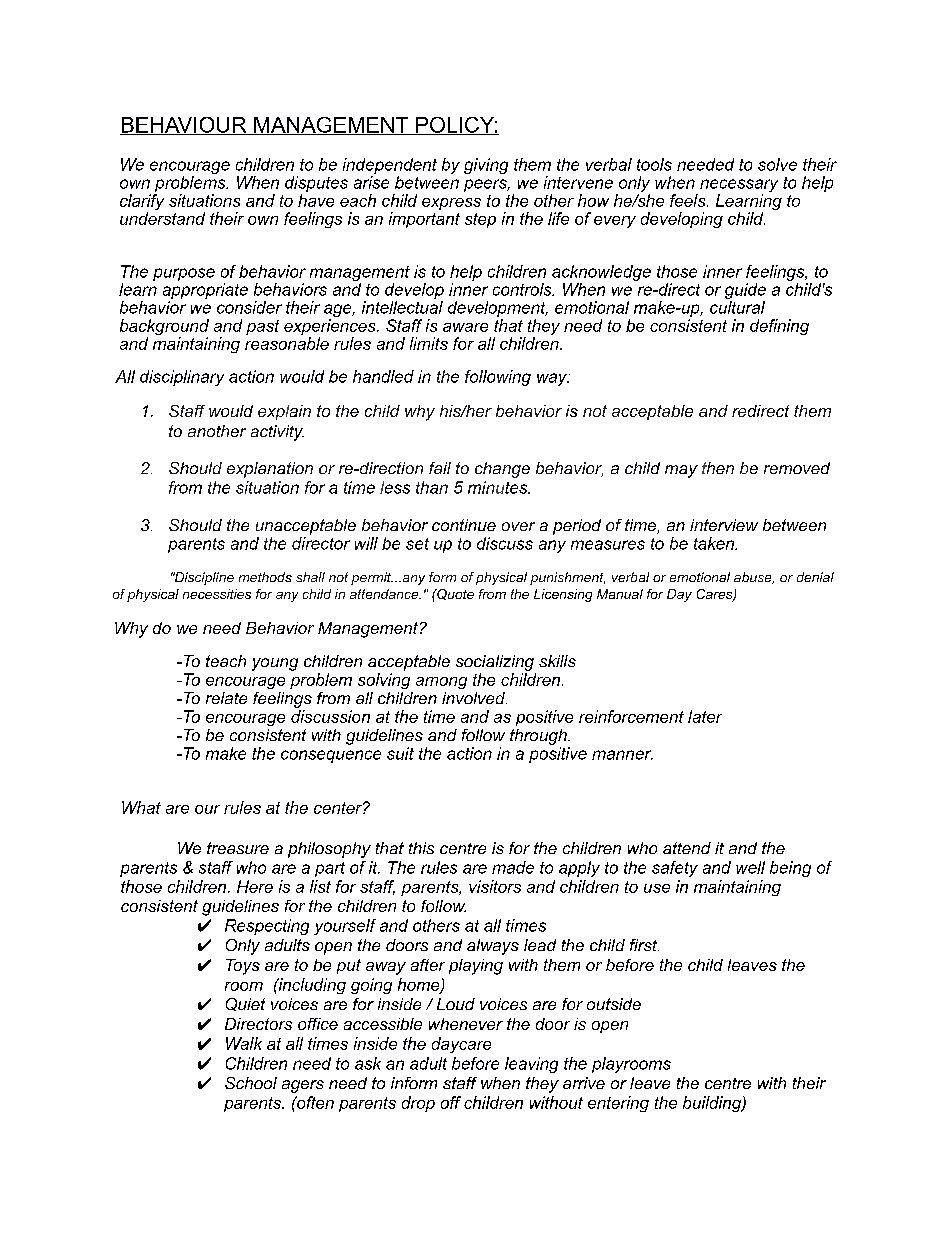 Image resolution: width=952 pixels, height=1233 pixels. I want to click on Discipline, so click(203, 578).
